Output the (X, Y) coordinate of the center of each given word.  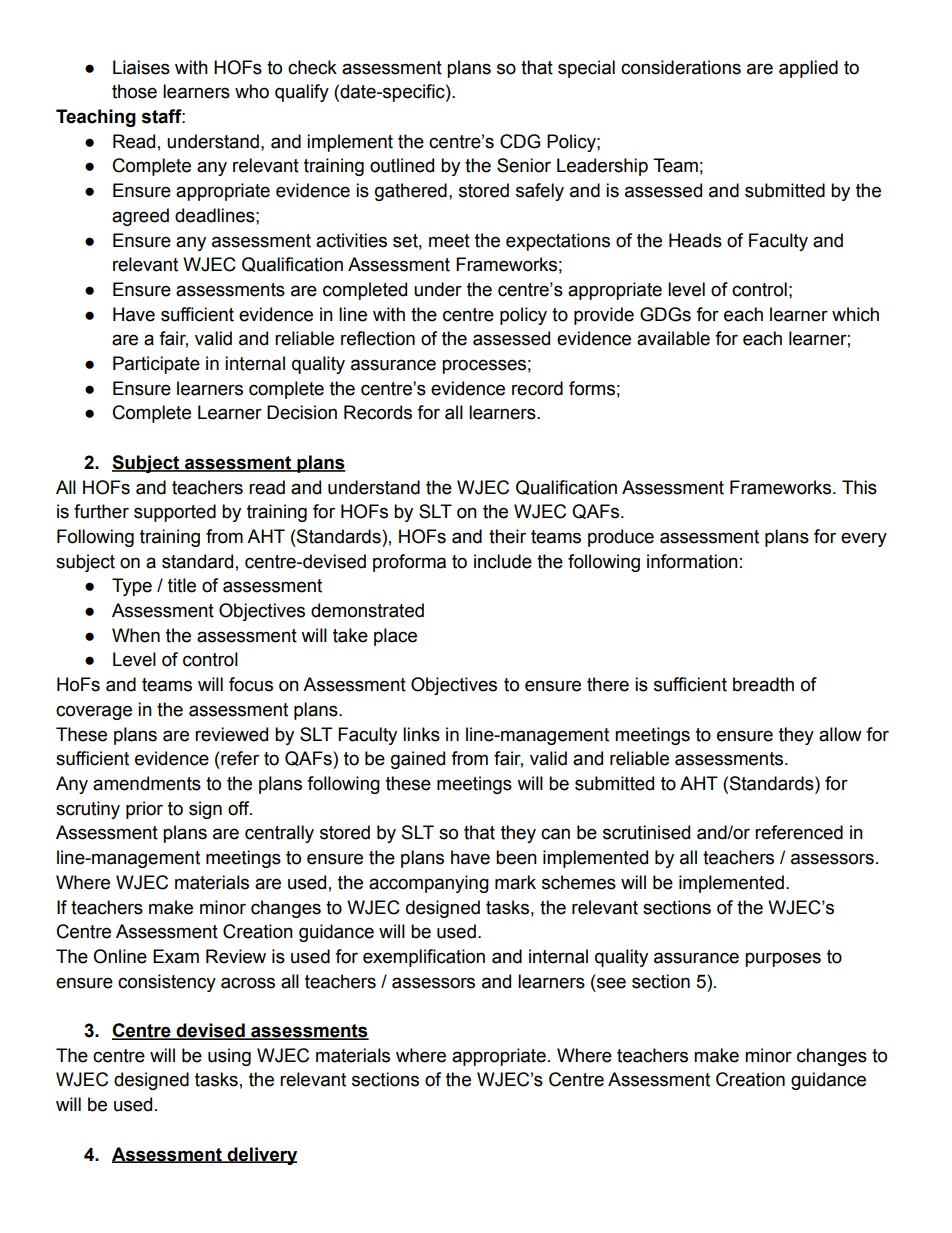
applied (808, 69)
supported (175, 513)
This (859, 487)
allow (840, 734)
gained (418, 760)
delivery (261, 1156)
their (507, 536)
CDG (520, 141)
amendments (147, 783)
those (134, 91)
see (611, 983)
